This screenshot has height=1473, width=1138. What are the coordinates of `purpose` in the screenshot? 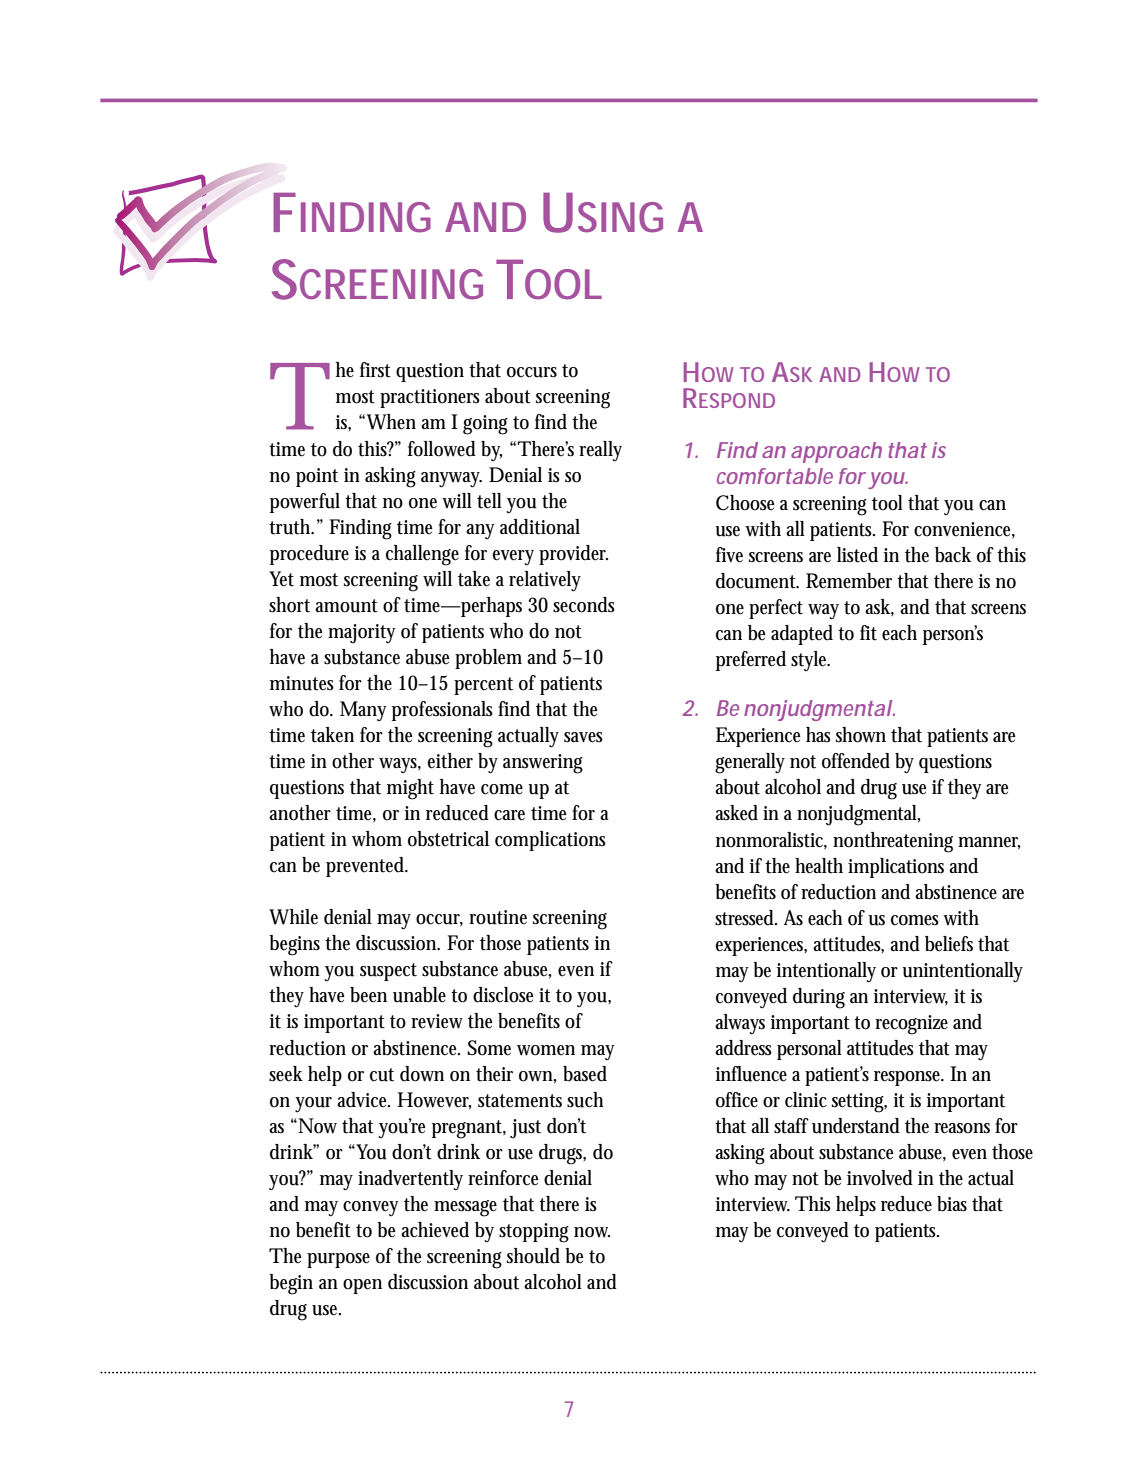 It's located at (338, 1260).
